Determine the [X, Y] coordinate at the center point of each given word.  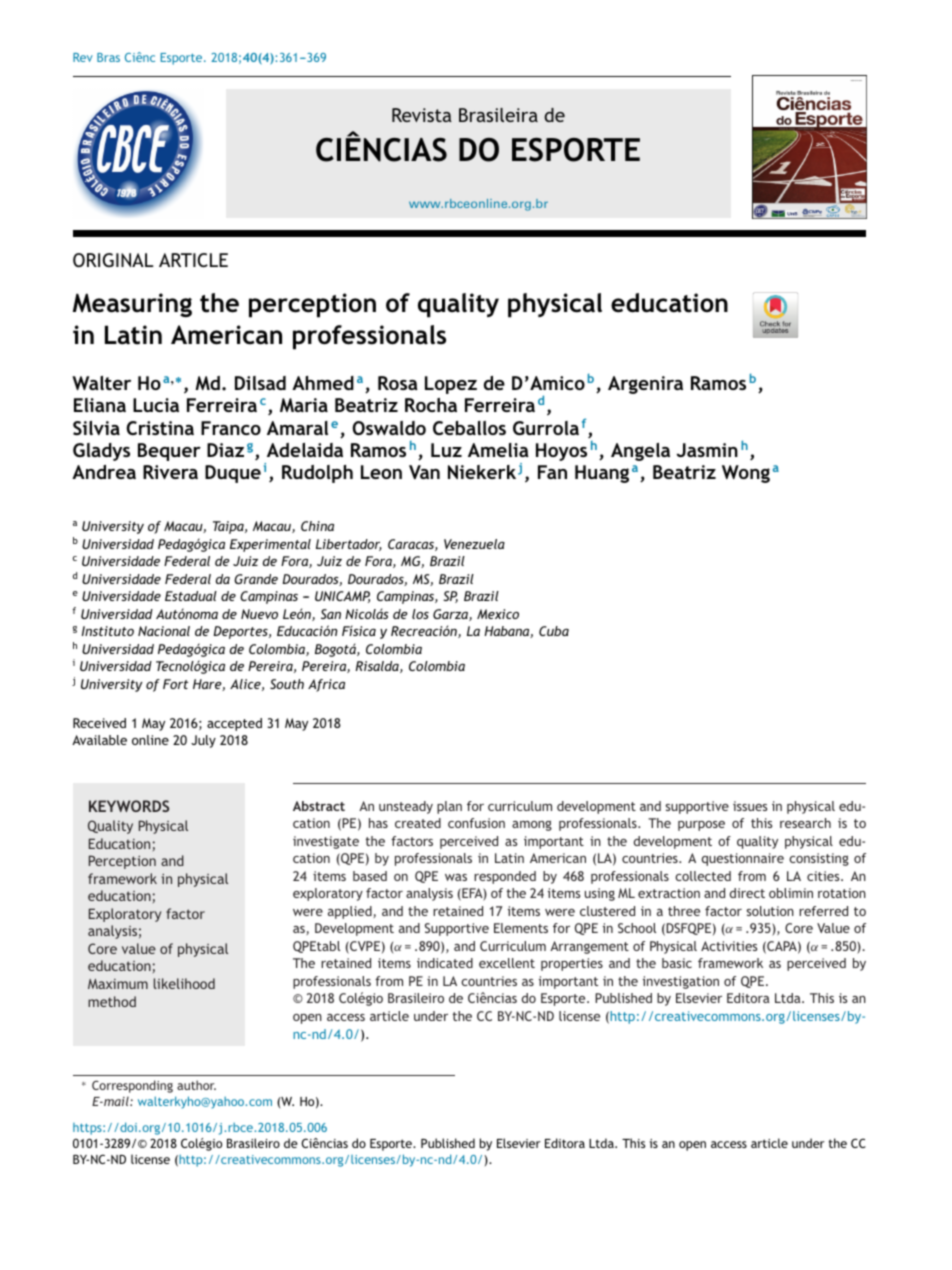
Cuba [554, 631]
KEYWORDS [129, 806]
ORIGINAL [113, 260]
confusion [476, 823]
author [196, 1085]
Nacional [164, 631]
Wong [746, 474]
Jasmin [707, 450]
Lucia [156, 405]
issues [750, 806]
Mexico [498, 614]
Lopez [451, 385]
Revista [422, 115]
